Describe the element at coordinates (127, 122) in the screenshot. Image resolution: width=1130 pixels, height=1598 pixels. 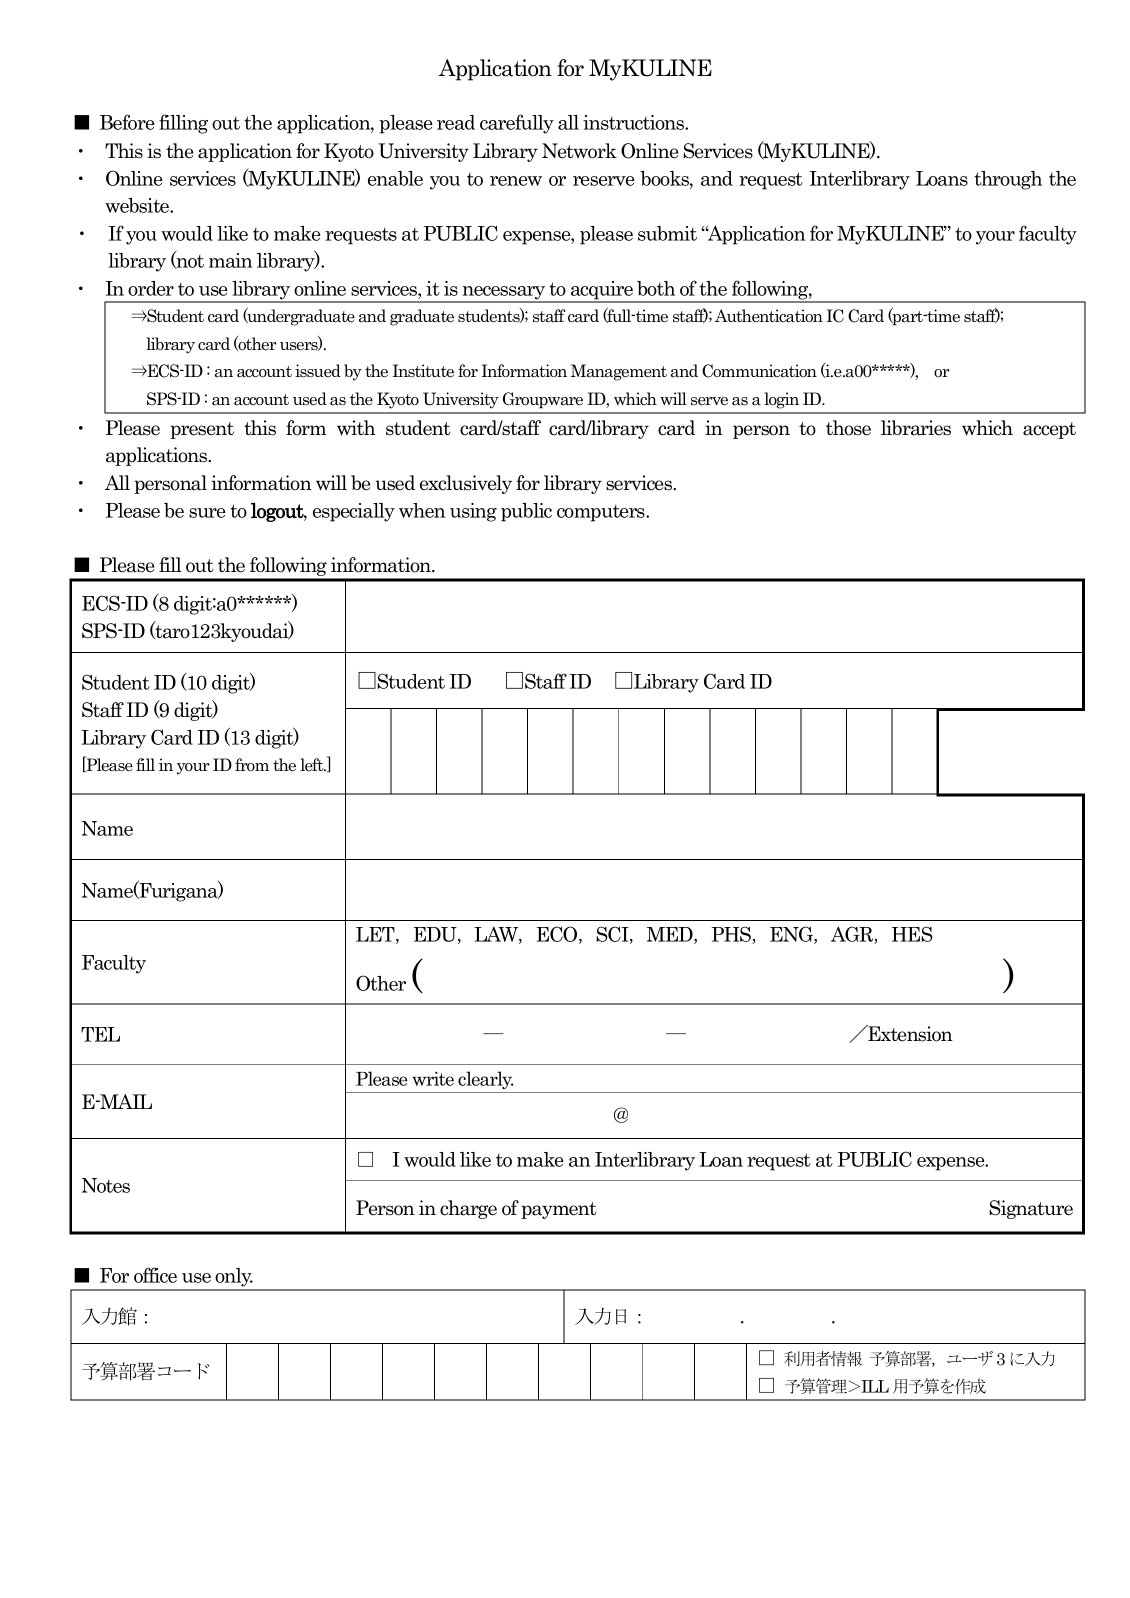
I see `Before` at that location.
